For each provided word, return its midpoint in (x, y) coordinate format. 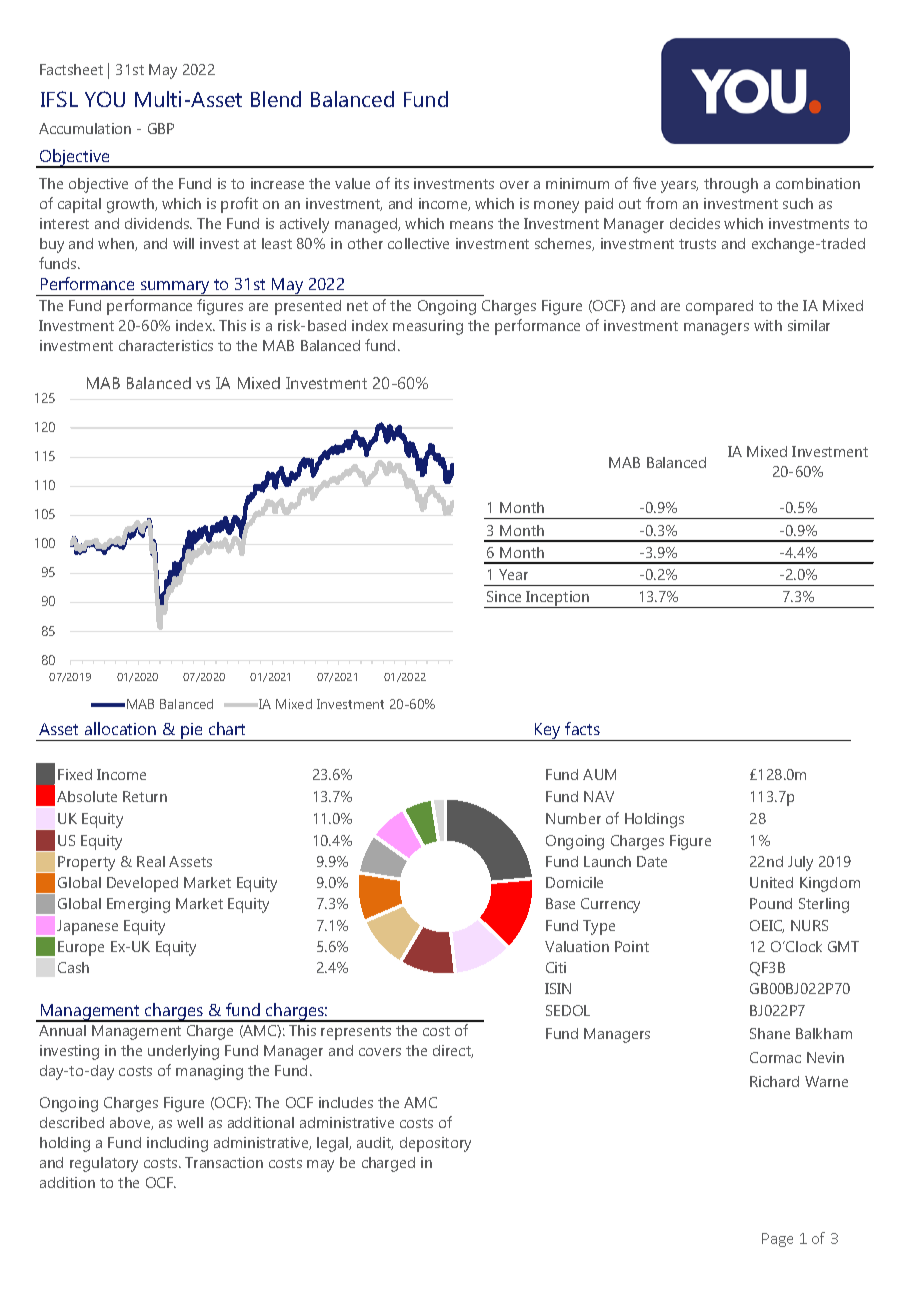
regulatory (104, 1164)
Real (151, 861)
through (731, 185)
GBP (161, 128)
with (768, 325)
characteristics (166, 345)
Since (504, 596)
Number (573, 818)
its (402, 183)
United (771, 882)
